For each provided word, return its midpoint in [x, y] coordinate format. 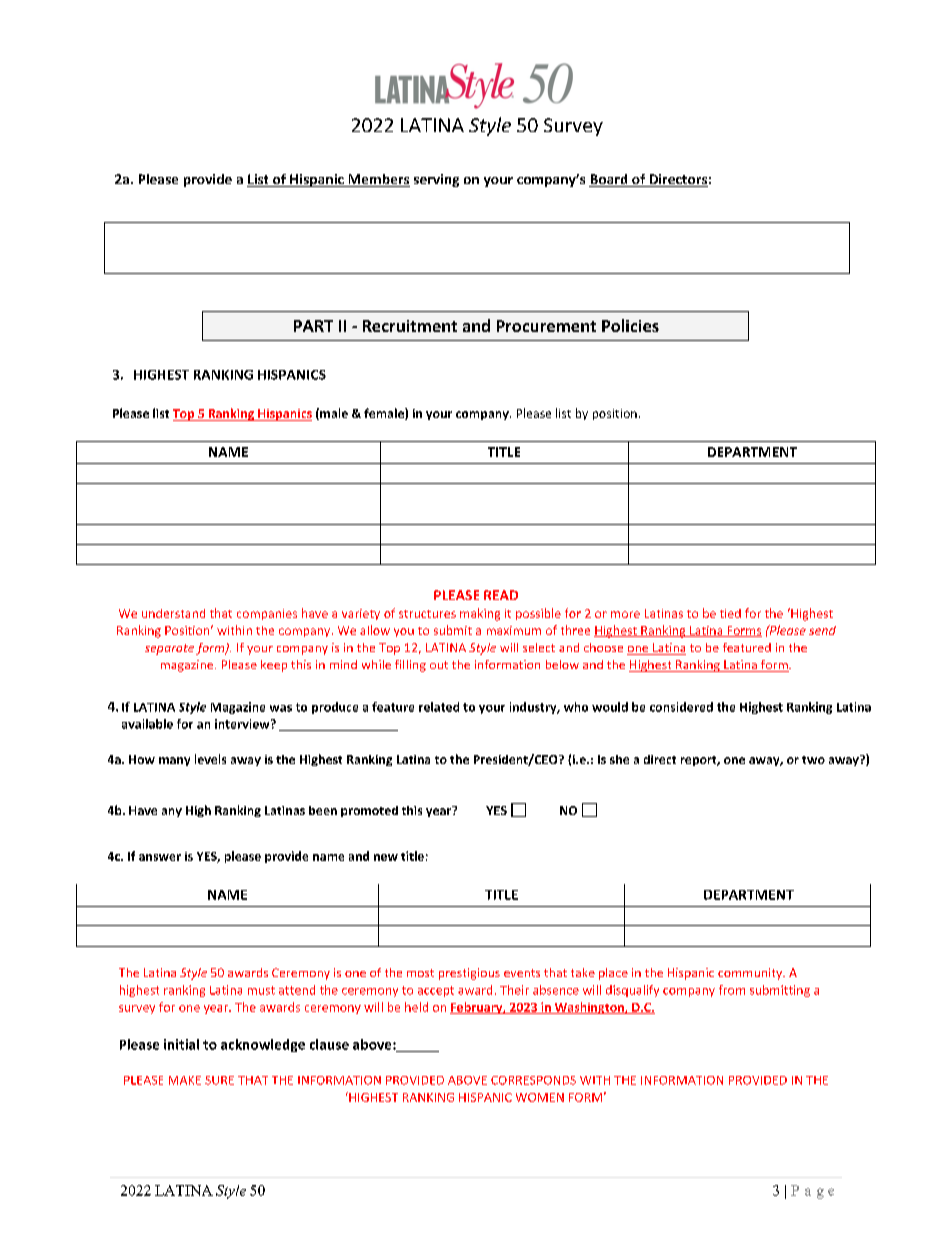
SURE [219, 1080]
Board [609, 180]
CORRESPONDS [533, 1080]
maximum [514, 630]
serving [436, 180]
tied [730, 613]
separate [169, 649]
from [732, 990]
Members [378, 180]
